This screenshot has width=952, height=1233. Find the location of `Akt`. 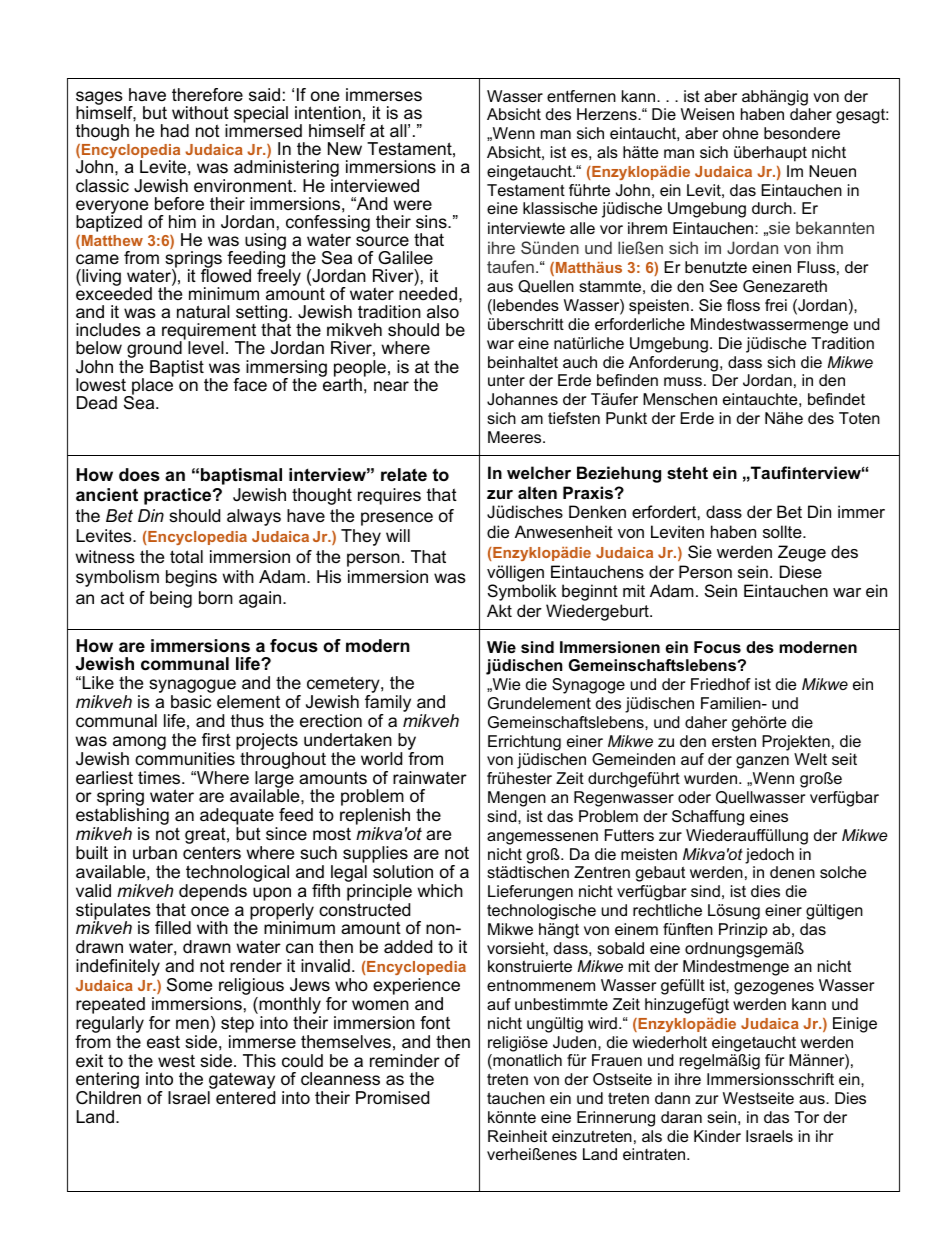

Akt is located at coordinates (499, 610).
